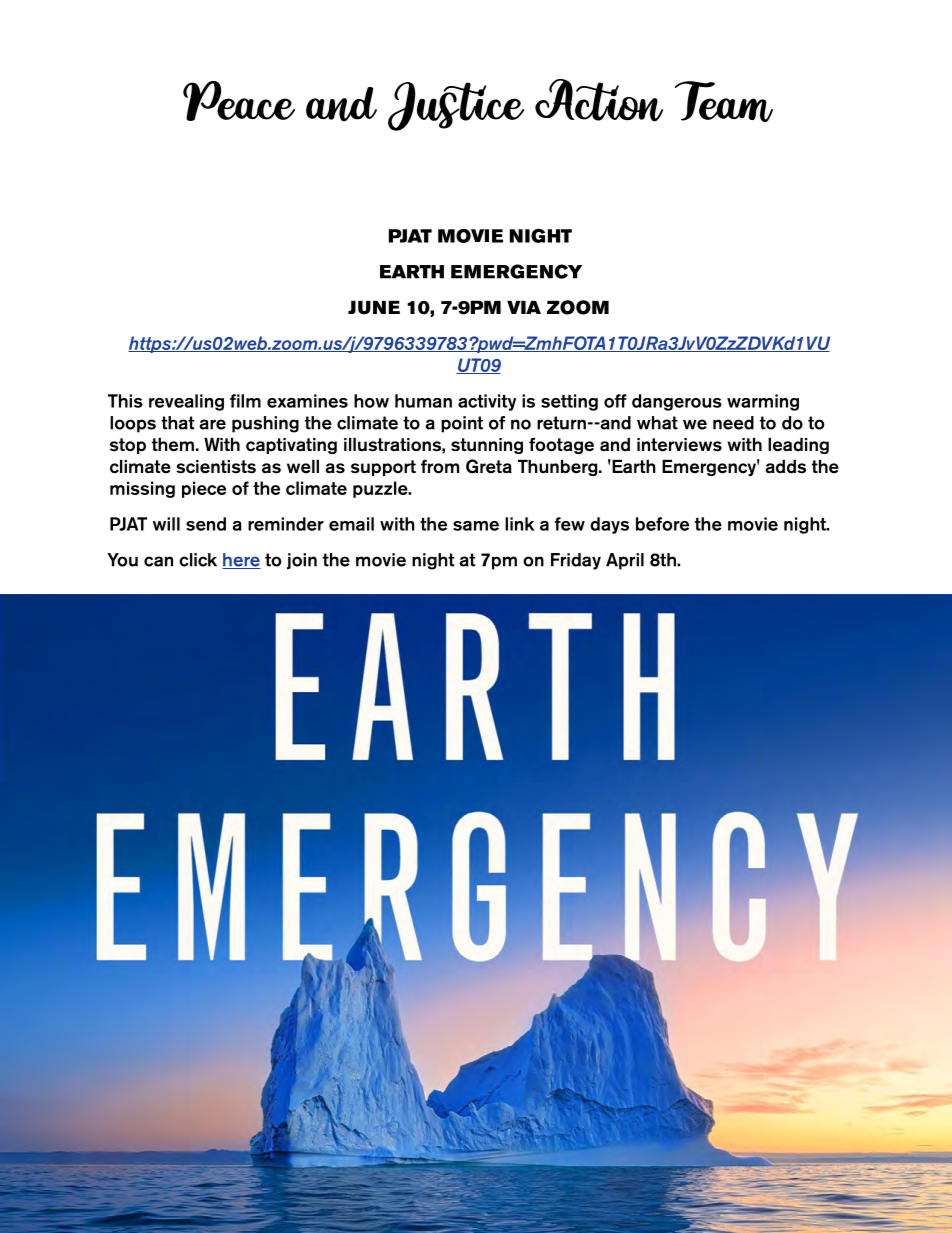  Describe the element at coordinates (599, 100) in the image. I see `Action` at that location.
